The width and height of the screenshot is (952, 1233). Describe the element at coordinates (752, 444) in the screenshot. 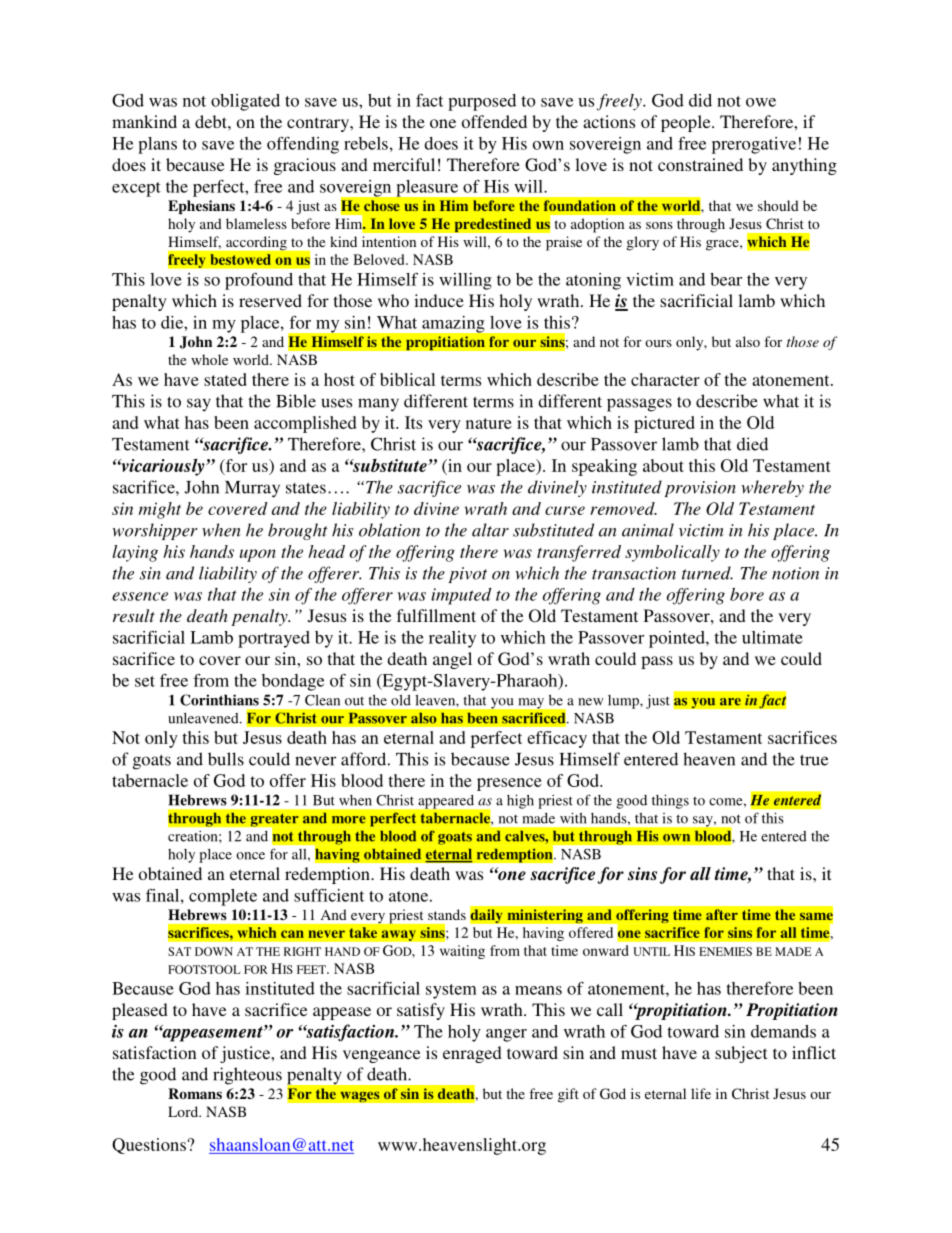

I see `died` at that location.
